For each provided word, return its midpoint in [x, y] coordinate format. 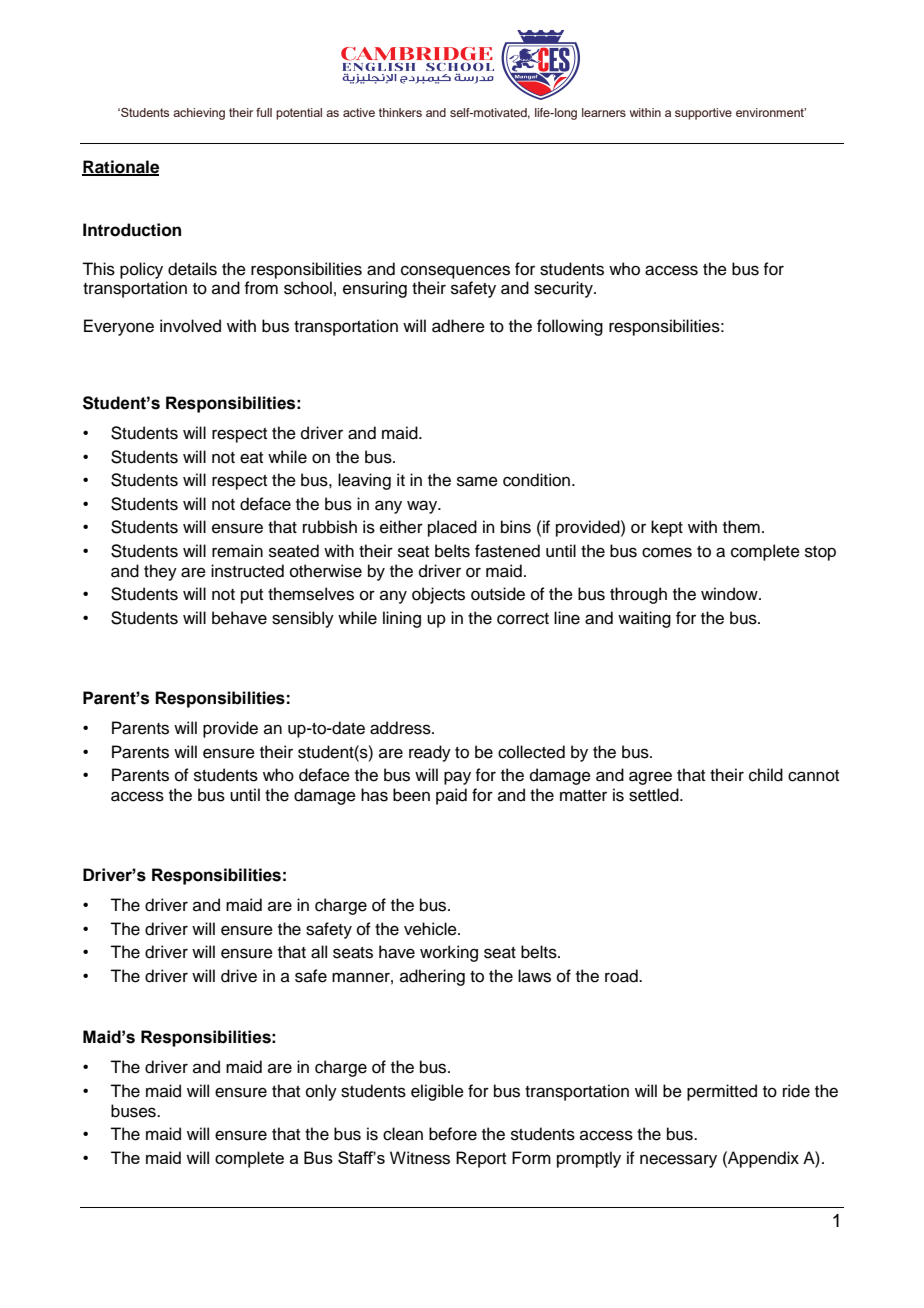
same [477, 481]
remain [237, 551]
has [374, 795]
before [453, 1134]
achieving [199, 114]
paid [451, 796]
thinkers [400, 112]
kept [667, 528]
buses [134, 1111]
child [766, 775]
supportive [703, 114]
